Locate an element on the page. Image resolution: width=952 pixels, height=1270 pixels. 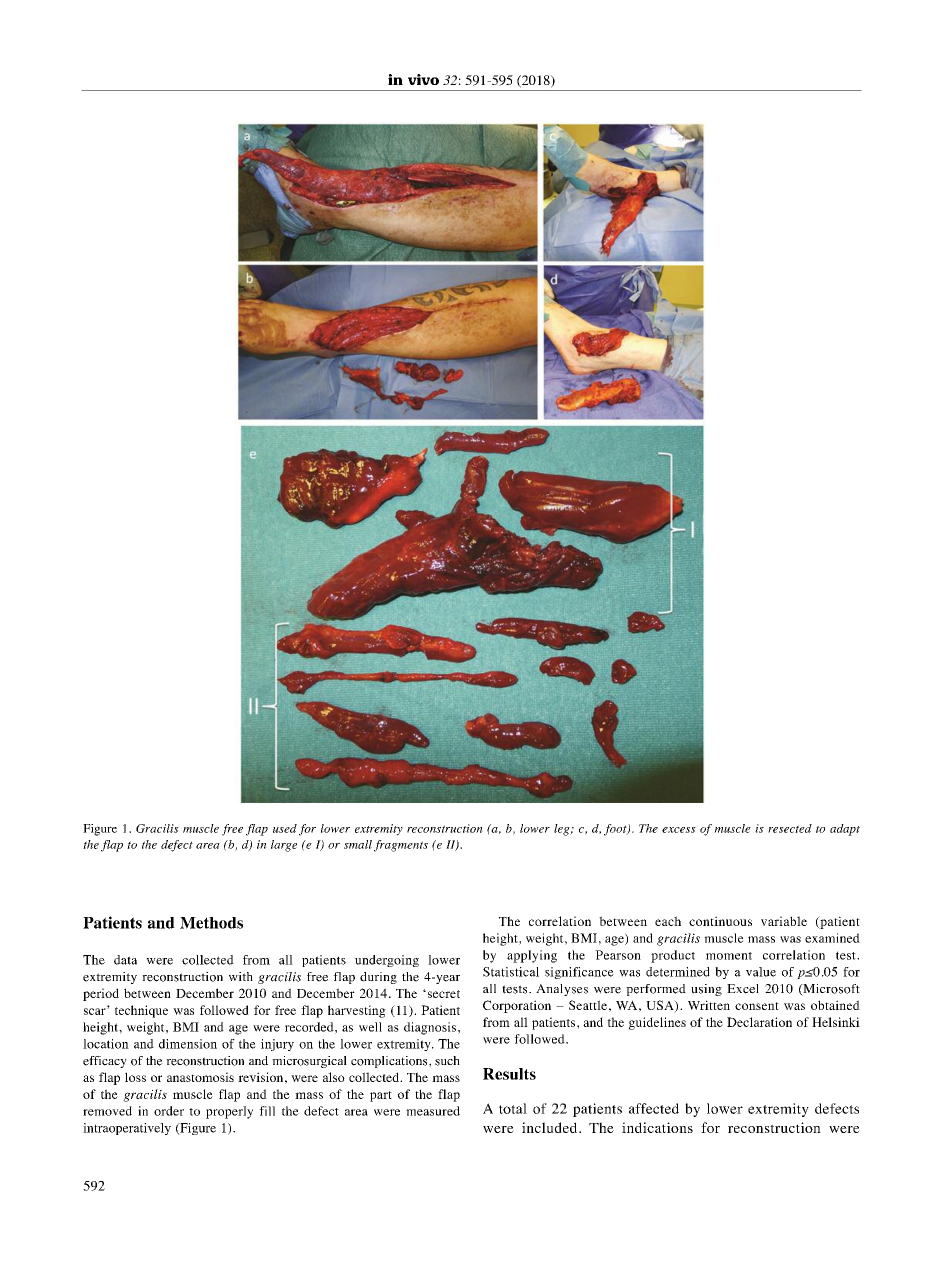
anastomosis is located at coordinates (200, 1077).
